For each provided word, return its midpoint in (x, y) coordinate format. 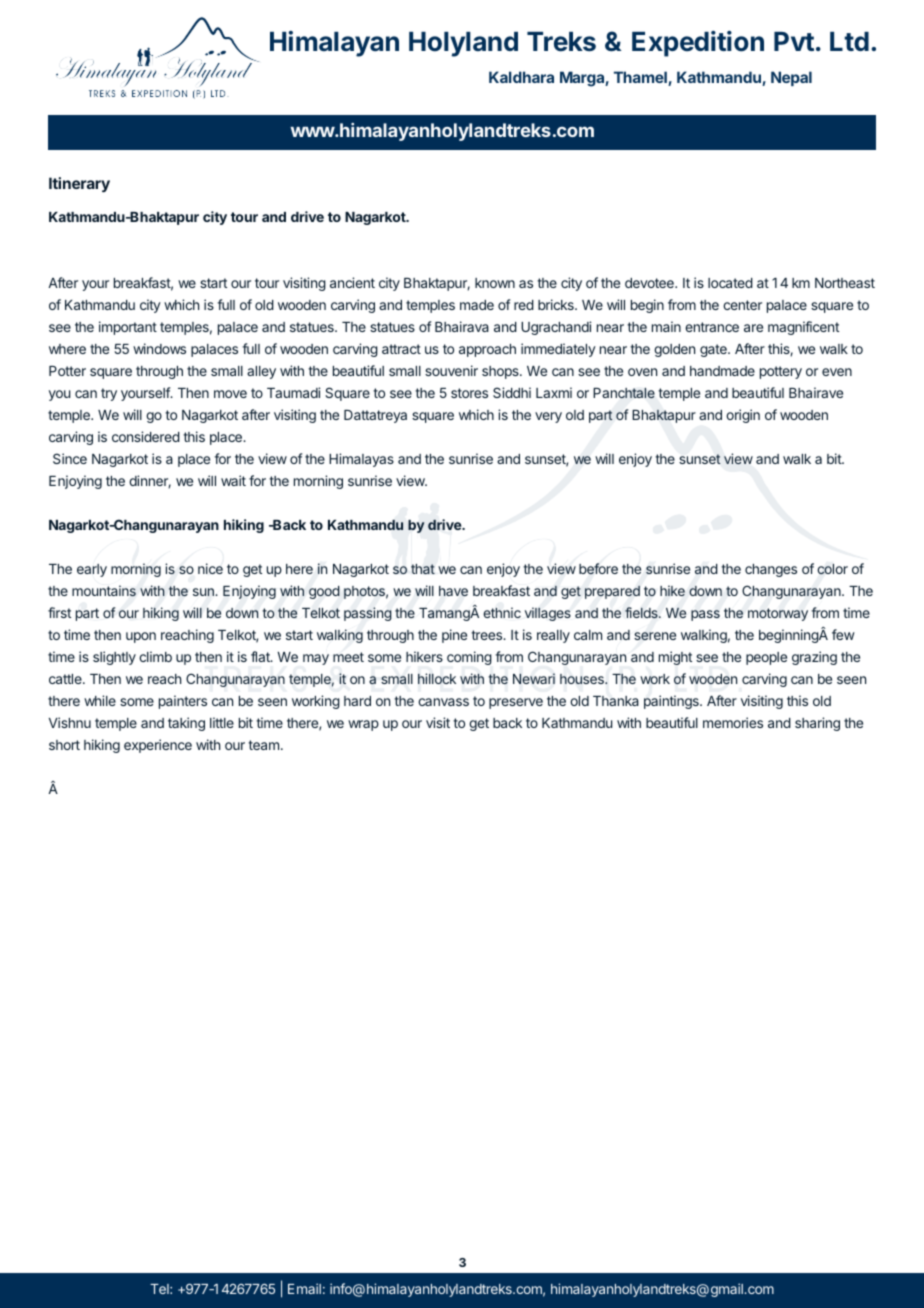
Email (304, 1288)
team (263, 745)
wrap (363, 725)
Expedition (698, 44)
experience (158, 746)
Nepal (791, 78)
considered (146, 436)
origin (743, 416)
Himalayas (361, 460)
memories (733, 722)
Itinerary (79, 184)
